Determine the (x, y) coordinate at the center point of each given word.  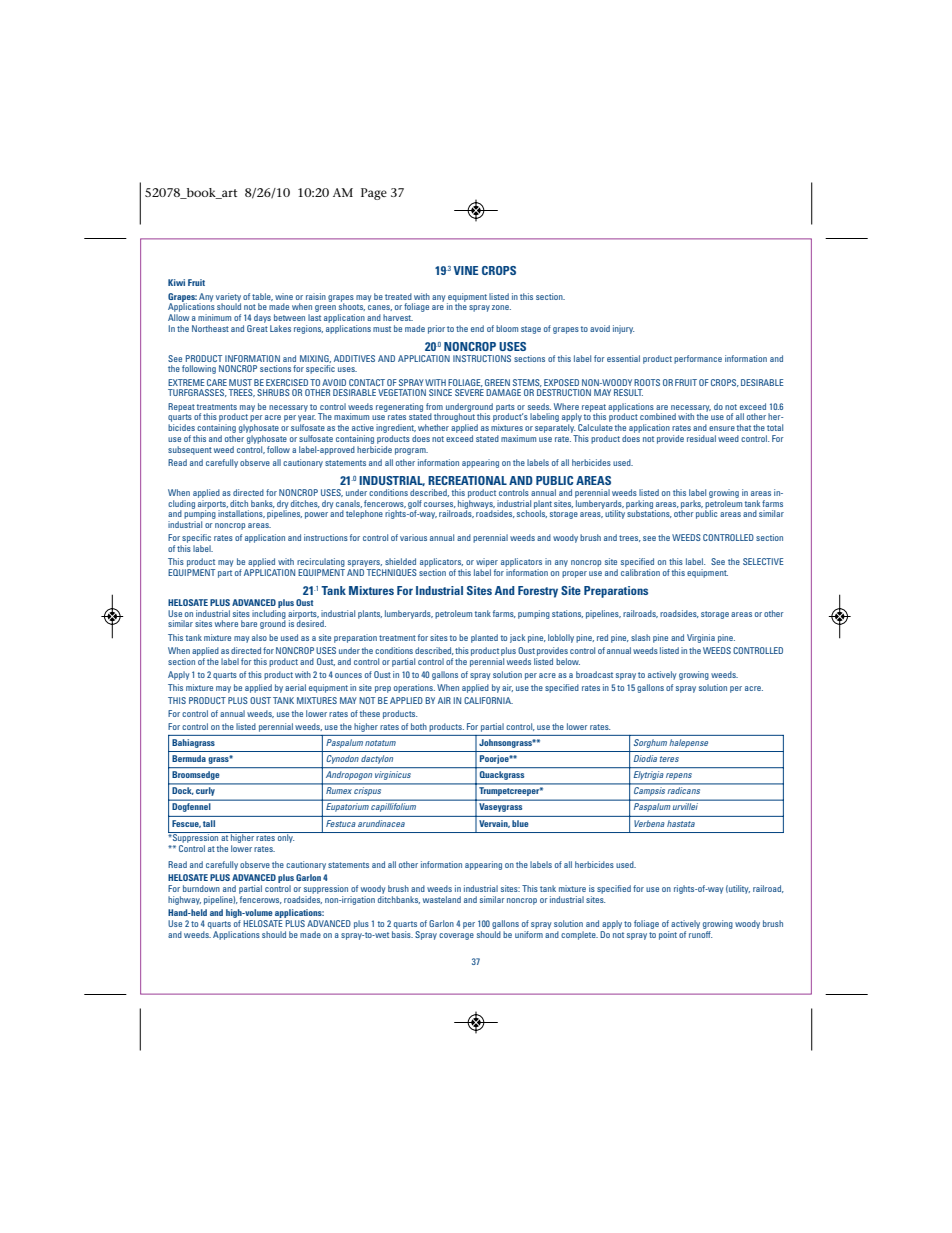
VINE (466, 270)
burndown (201, 888)
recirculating (321, 564)
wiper (487, 564)
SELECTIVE (763, 561)
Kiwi (176, 282)
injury (623, 329)
